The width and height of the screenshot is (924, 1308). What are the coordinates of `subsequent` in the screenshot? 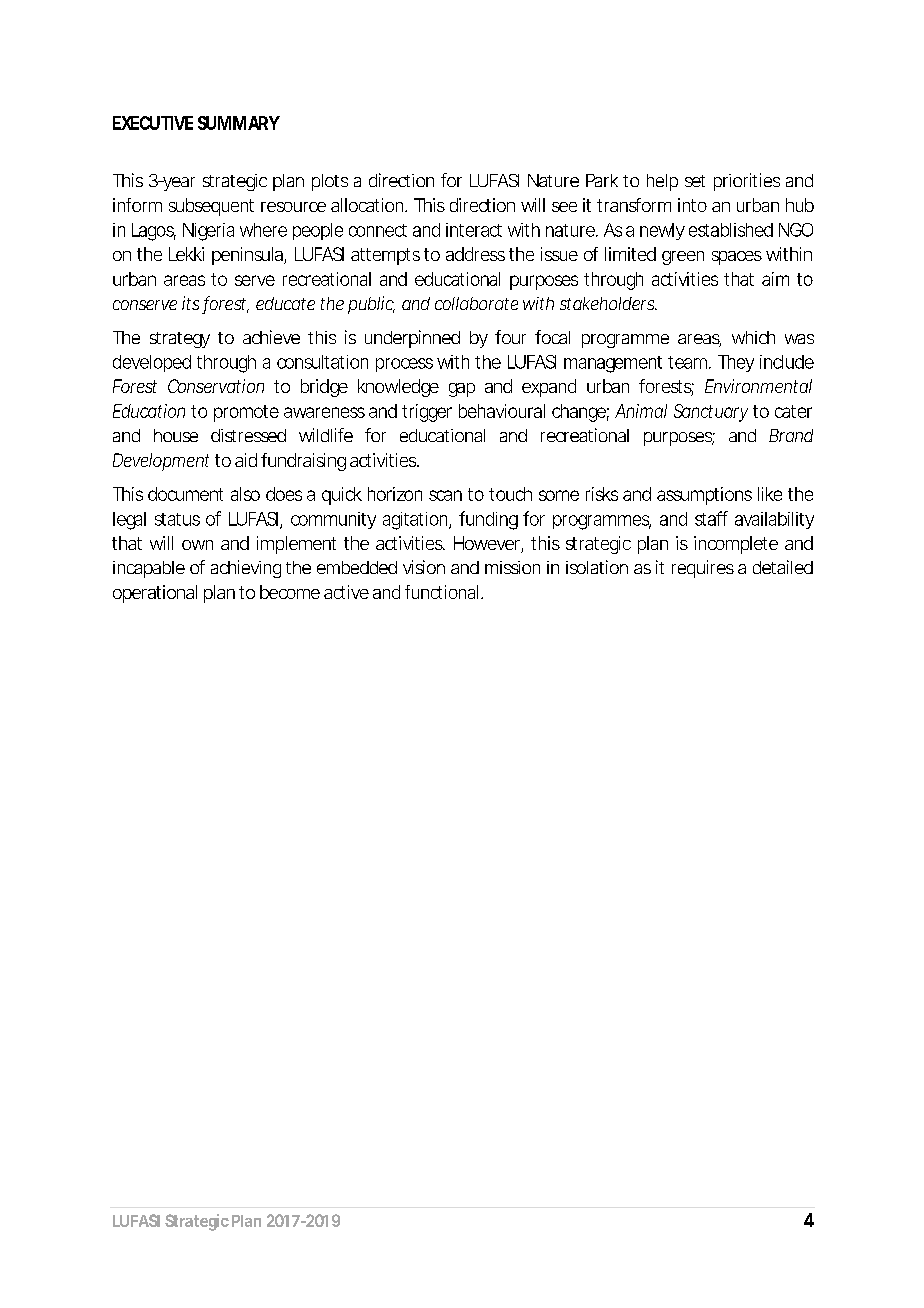 It's located at (211, 207).
